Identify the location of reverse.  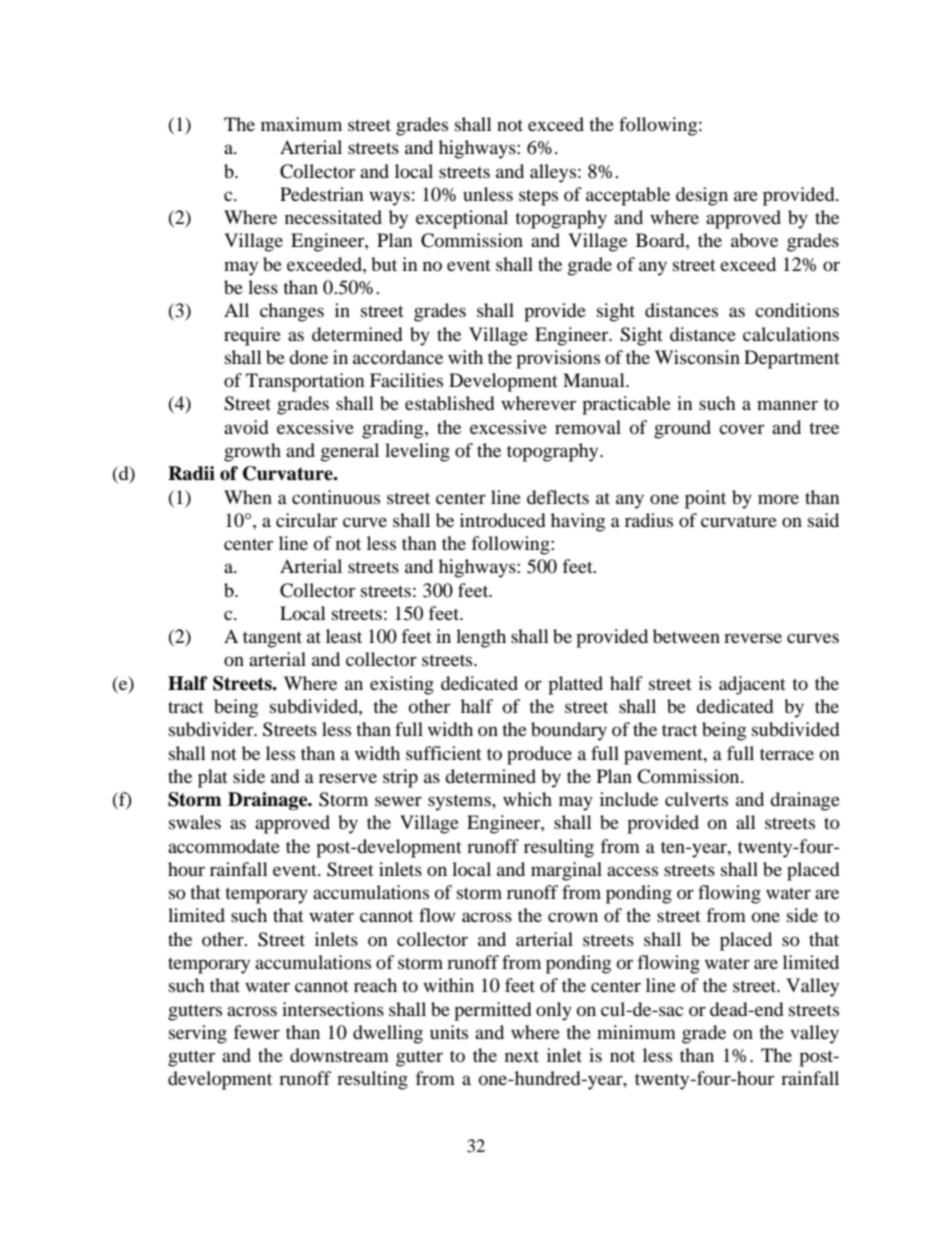
(753, 638).
